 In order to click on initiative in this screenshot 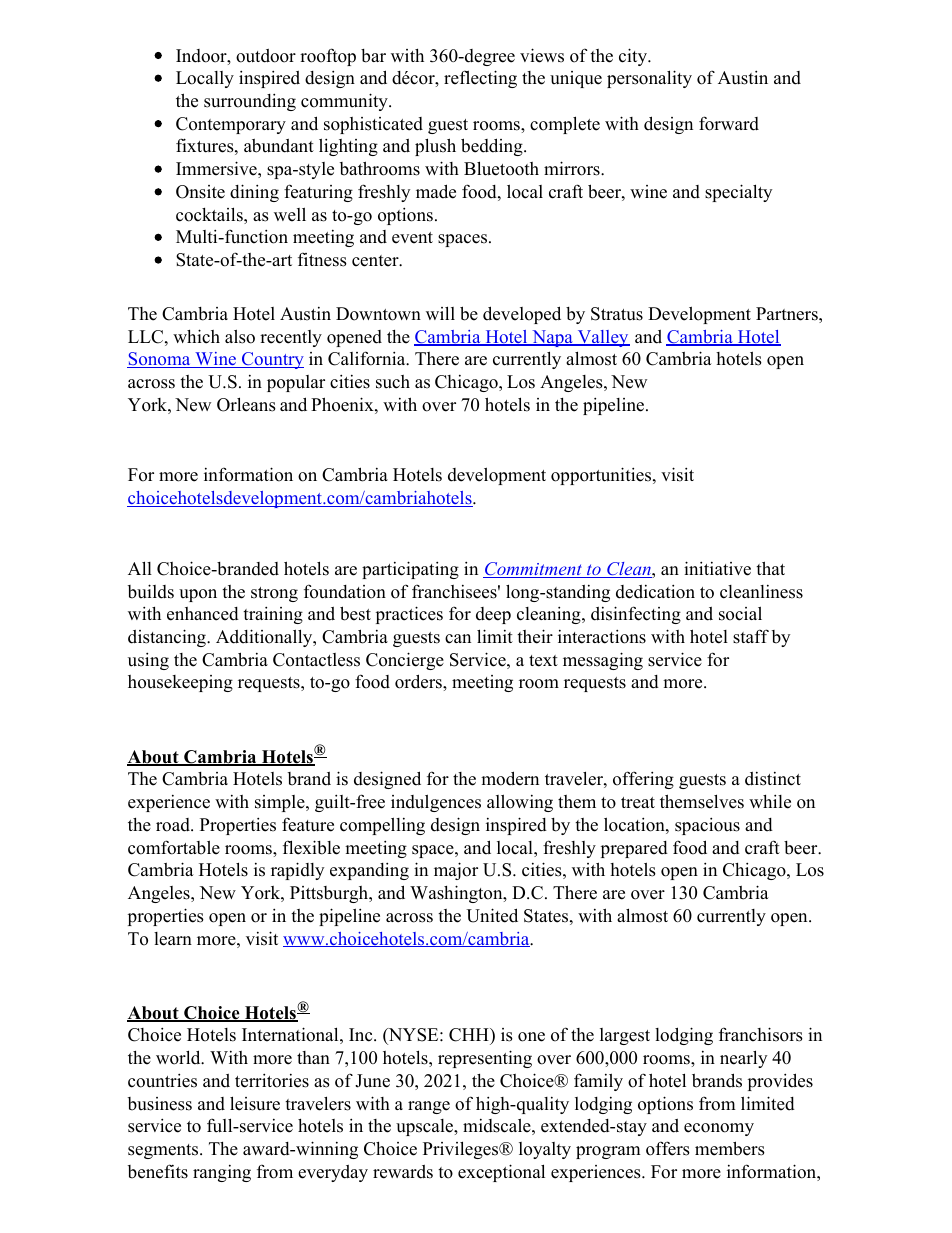, I will do `click(717, 568)`.
